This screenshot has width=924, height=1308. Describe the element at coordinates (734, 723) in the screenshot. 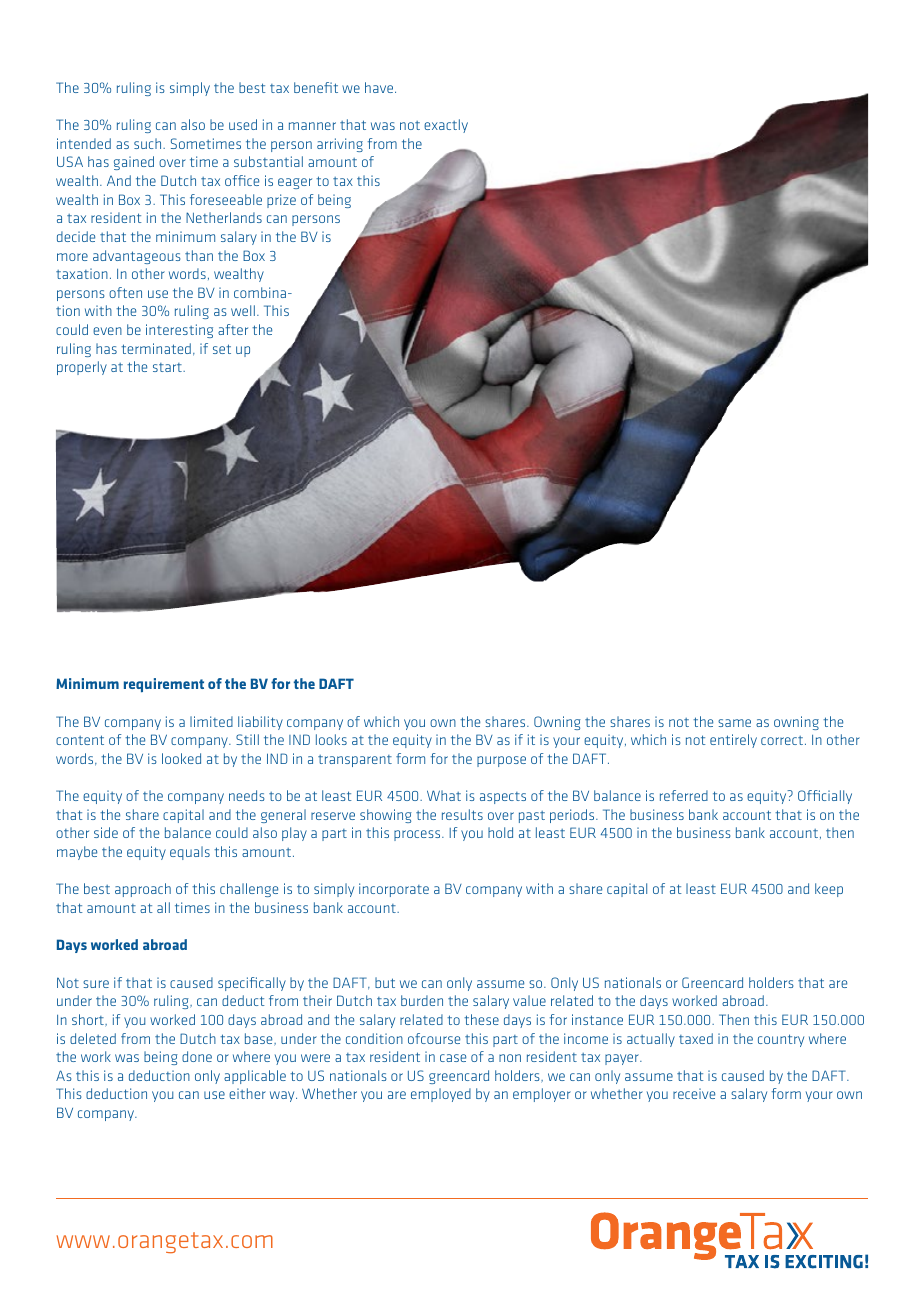

I see `same` at that location.
